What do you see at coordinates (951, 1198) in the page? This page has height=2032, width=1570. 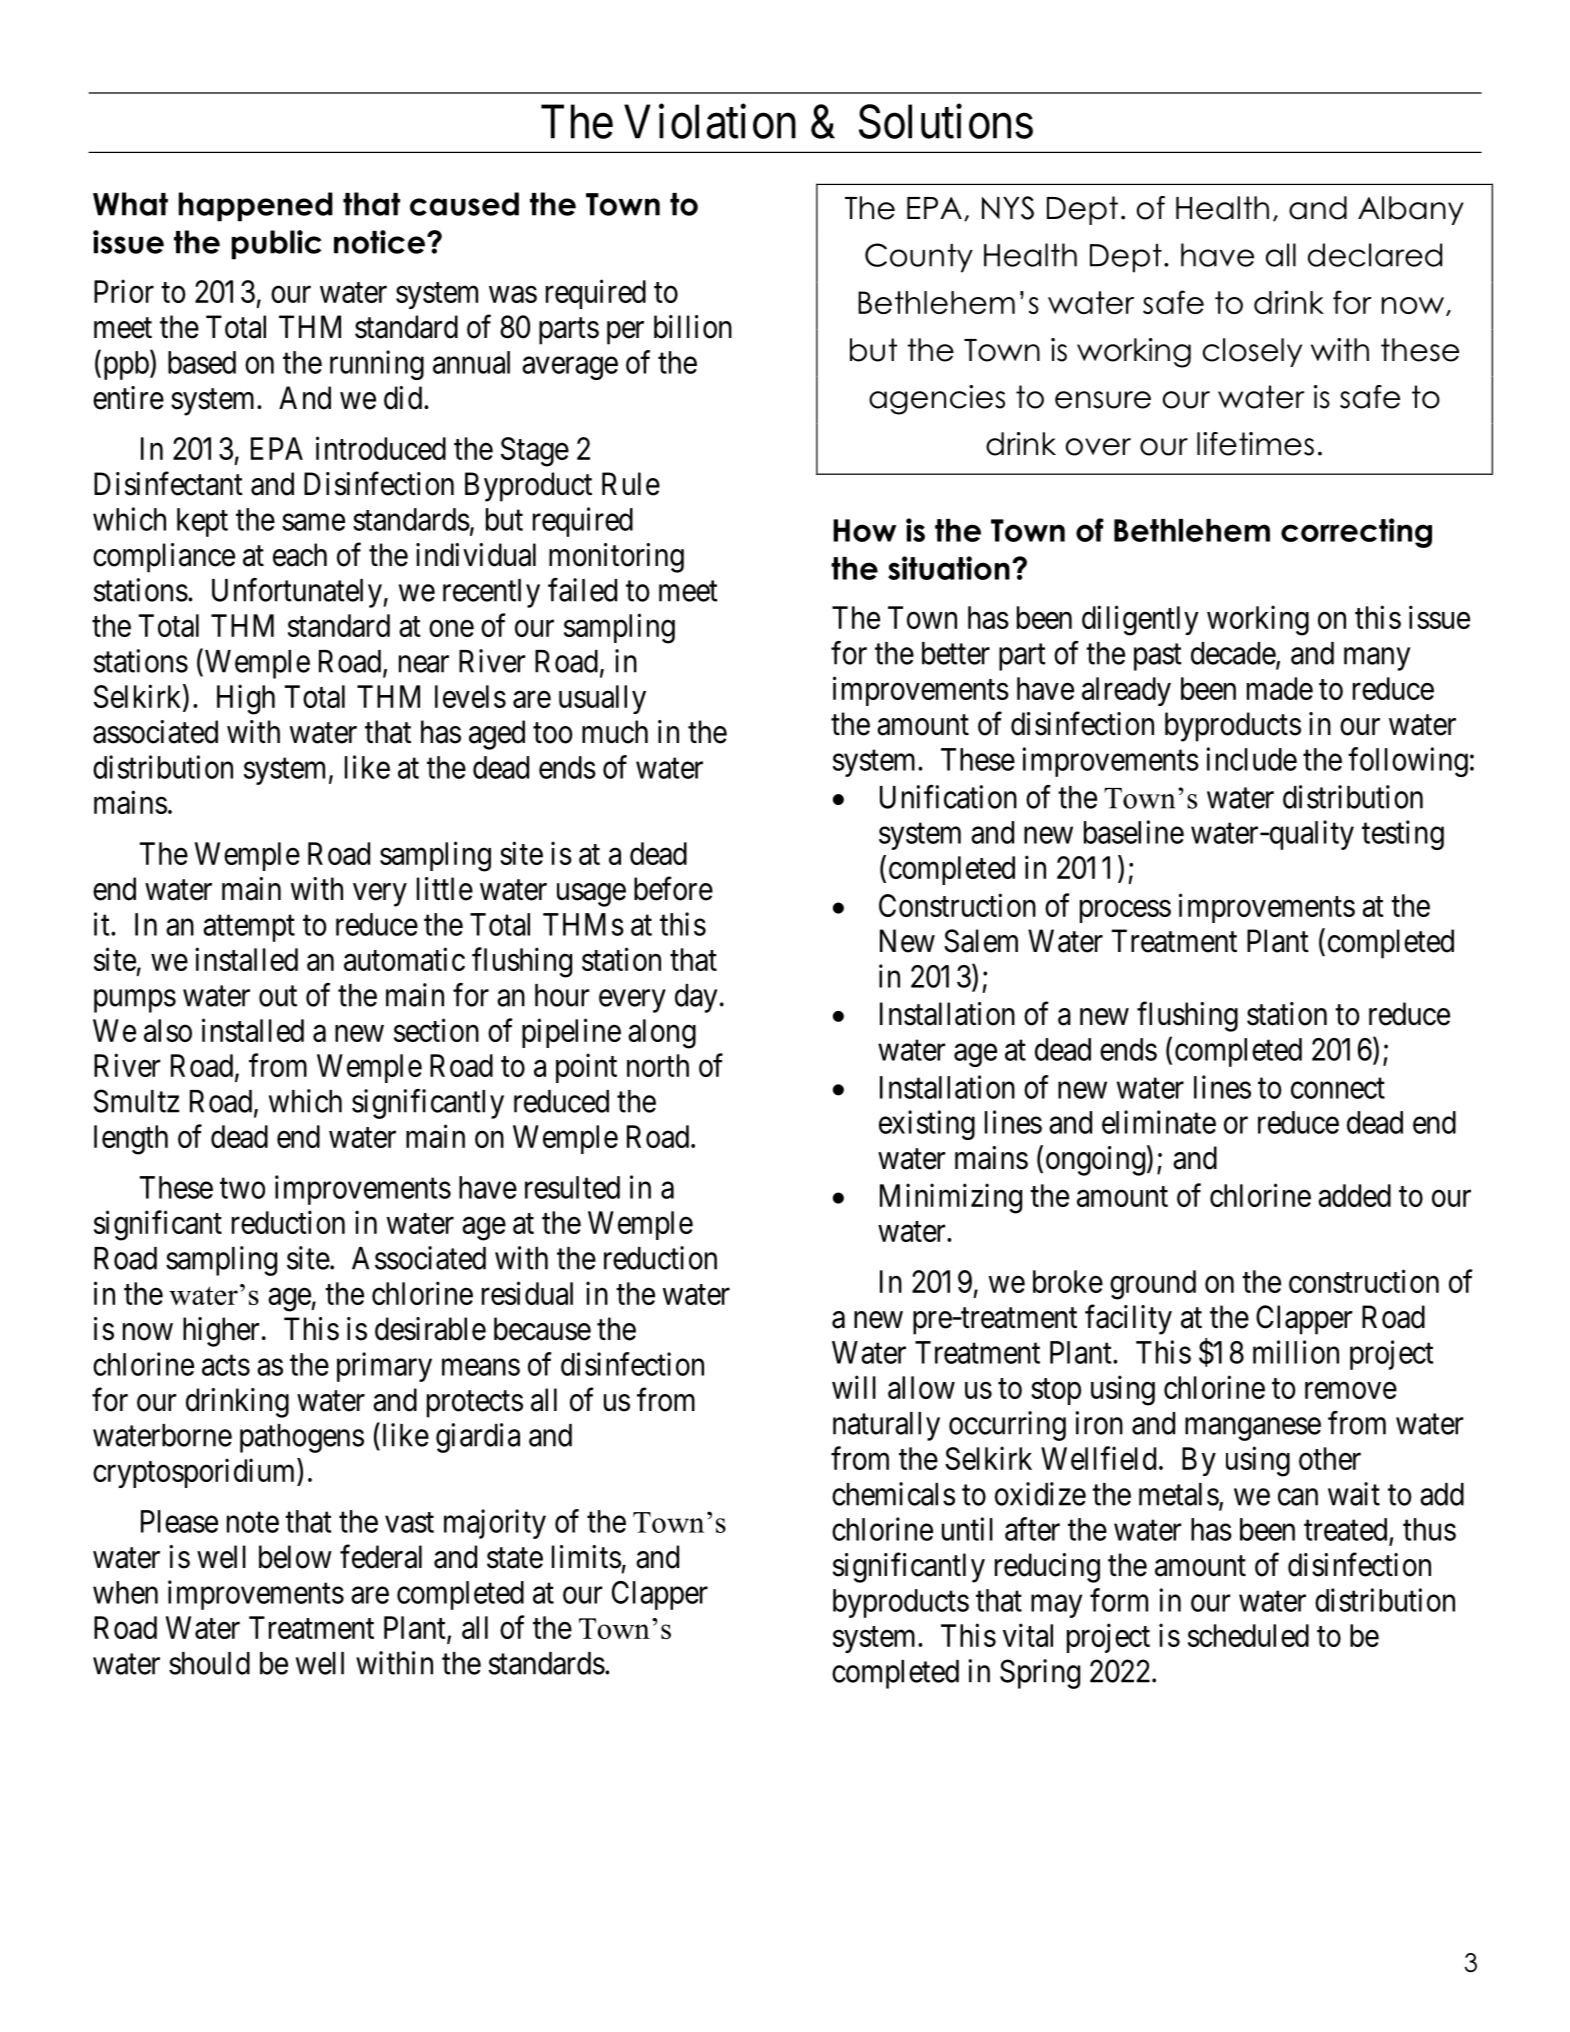 I see `Minimizing` at bounding box center [951, 1198].
